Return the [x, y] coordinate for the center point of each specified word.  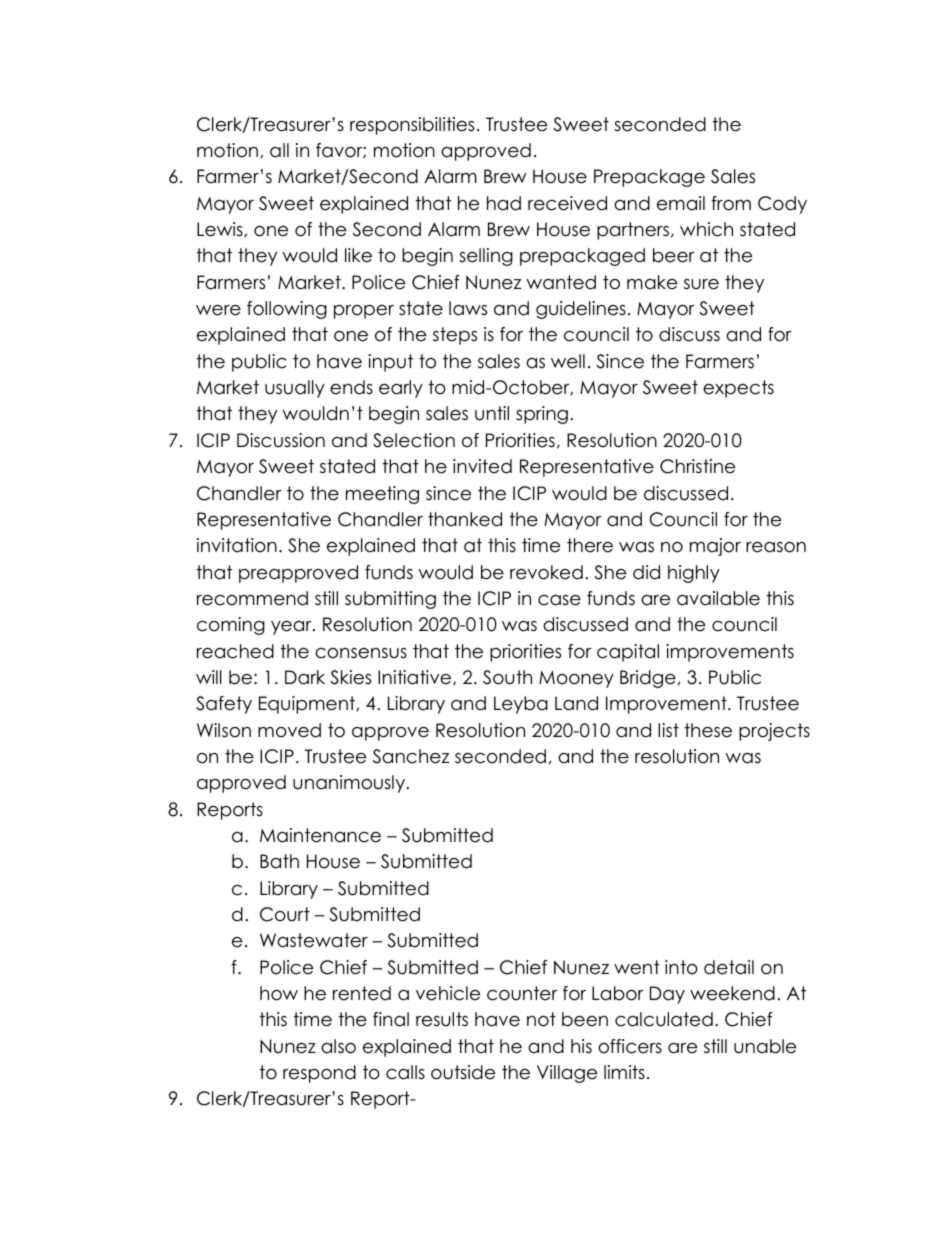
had [504, 203]
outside [463, 1072]
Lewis [221, 229]
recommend [252, 598]
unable [765, 1046]
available [718, 598]
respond [319, 1074]
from [731, 203]
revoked [546, 572]
